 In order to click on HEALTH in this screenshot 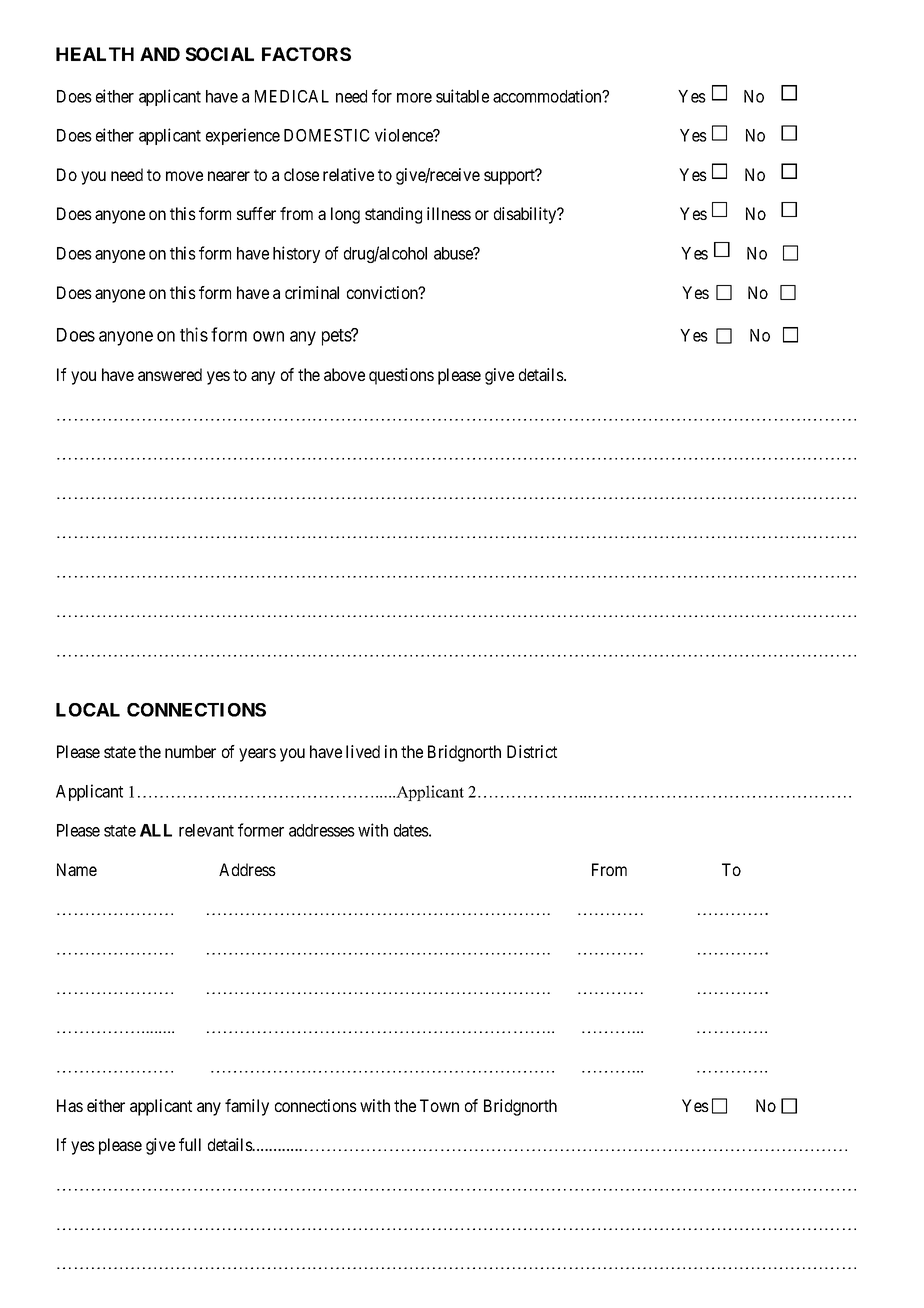, I will do `click(95, 54)`.
